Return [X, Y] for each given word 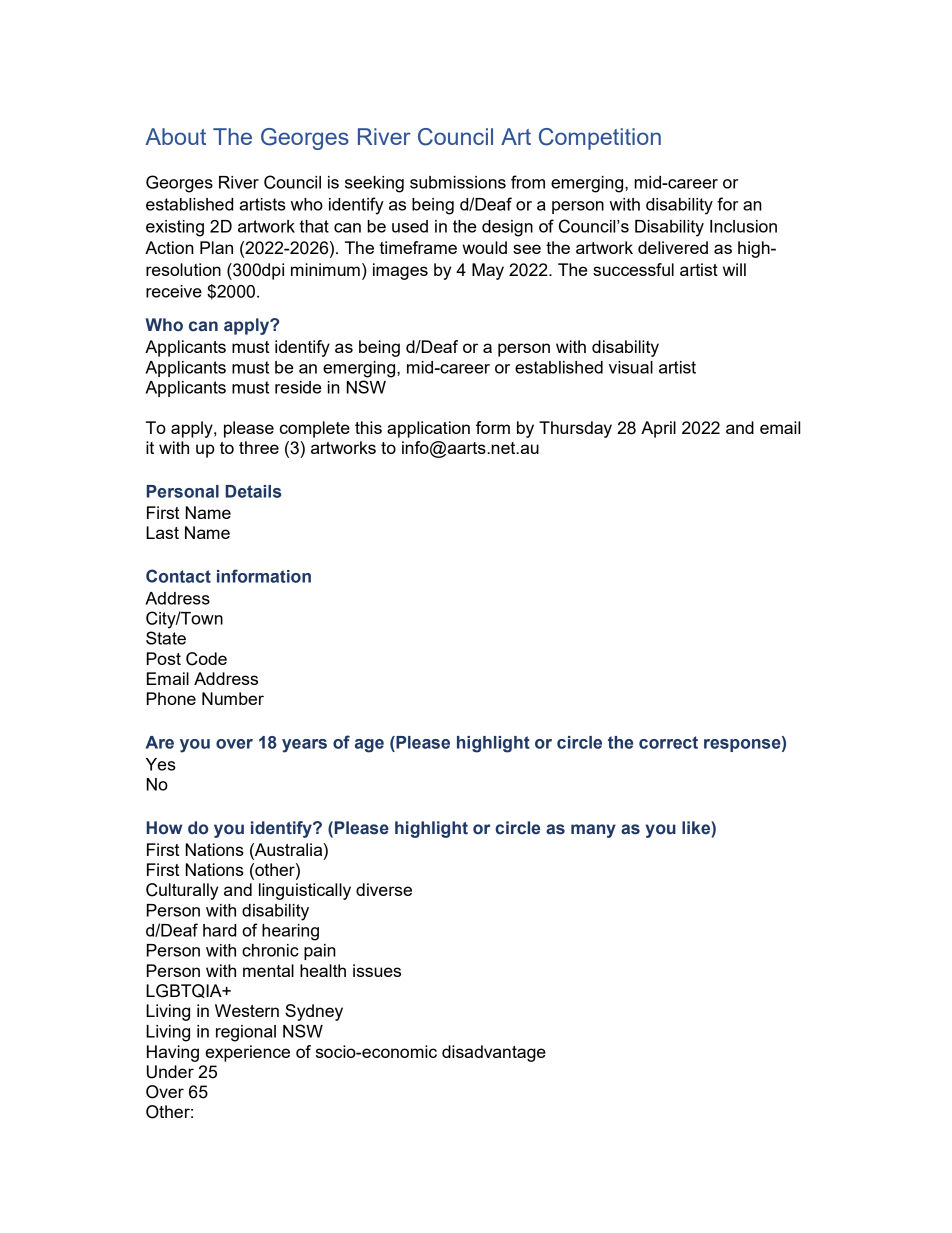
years [304, 746]
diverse [384, 889]
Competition [600, 139]
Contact [178, 576]
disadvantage [494, 1053]
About [175, 136]
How [164, 828]
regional [246, 1033]
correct [668, 742]
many [593, 831]
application [428, 429]
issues [377, 970]
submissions [458, 182]
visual [631, 367]
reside [298, 387]
